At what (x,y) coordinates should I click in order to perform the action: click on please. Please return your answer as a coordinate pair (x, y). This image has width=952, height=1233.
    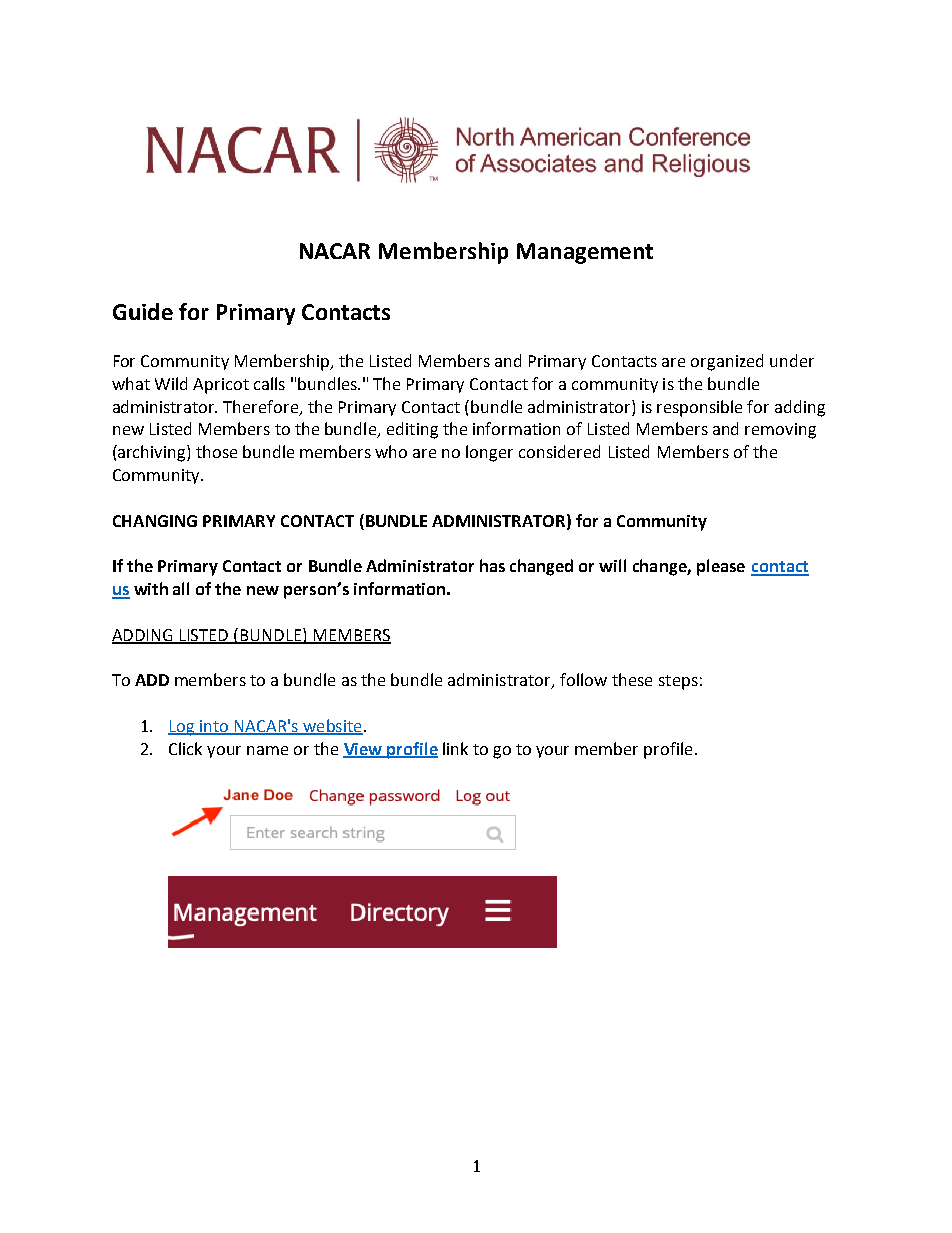
    Looking at the image, I should click on (721, 567).
